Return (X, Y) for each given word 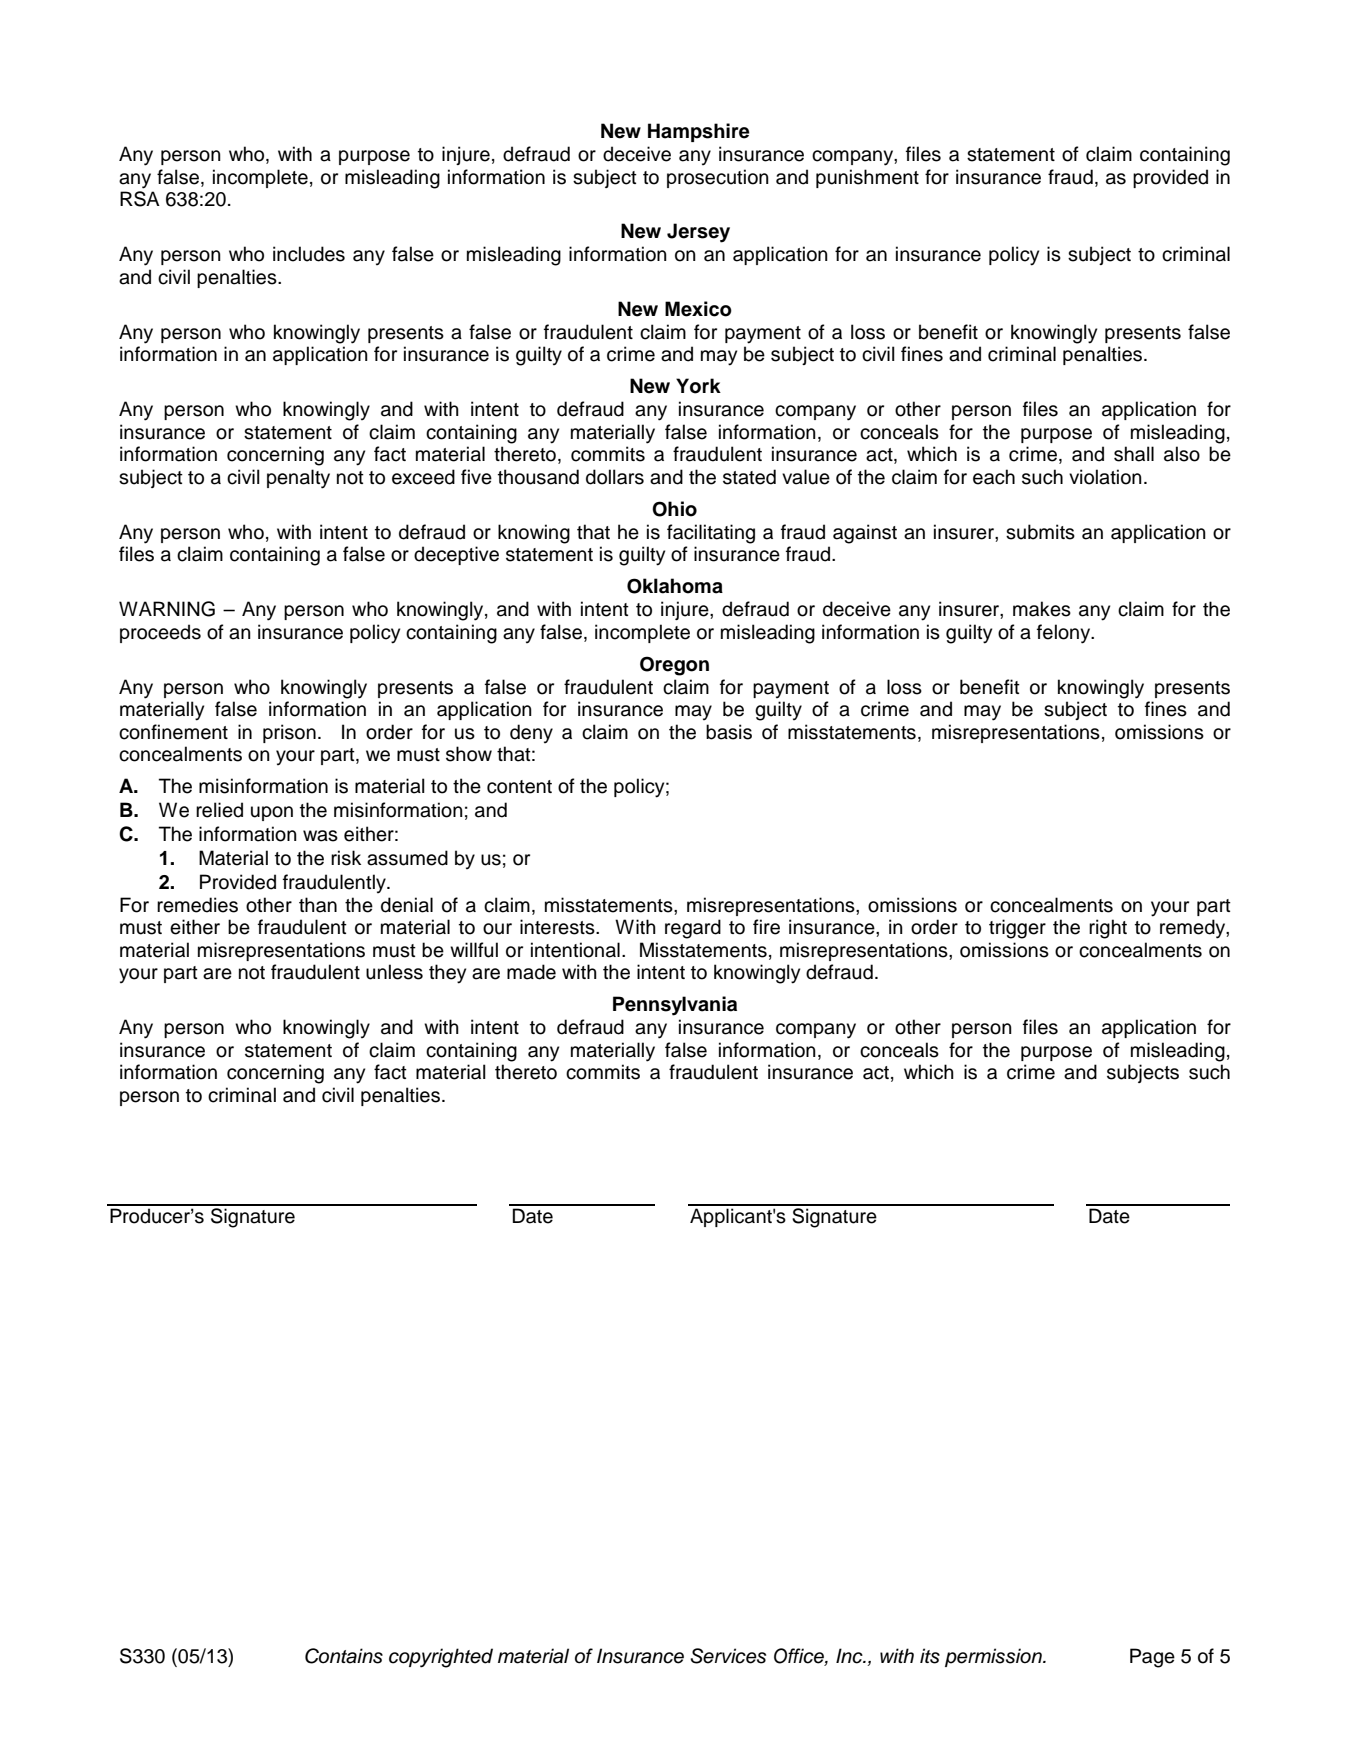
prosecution (718, 178)
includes (309, 254)
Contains (344, 1656)
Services (728, 1656)
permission (994, 1657)
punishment (867, 178)
